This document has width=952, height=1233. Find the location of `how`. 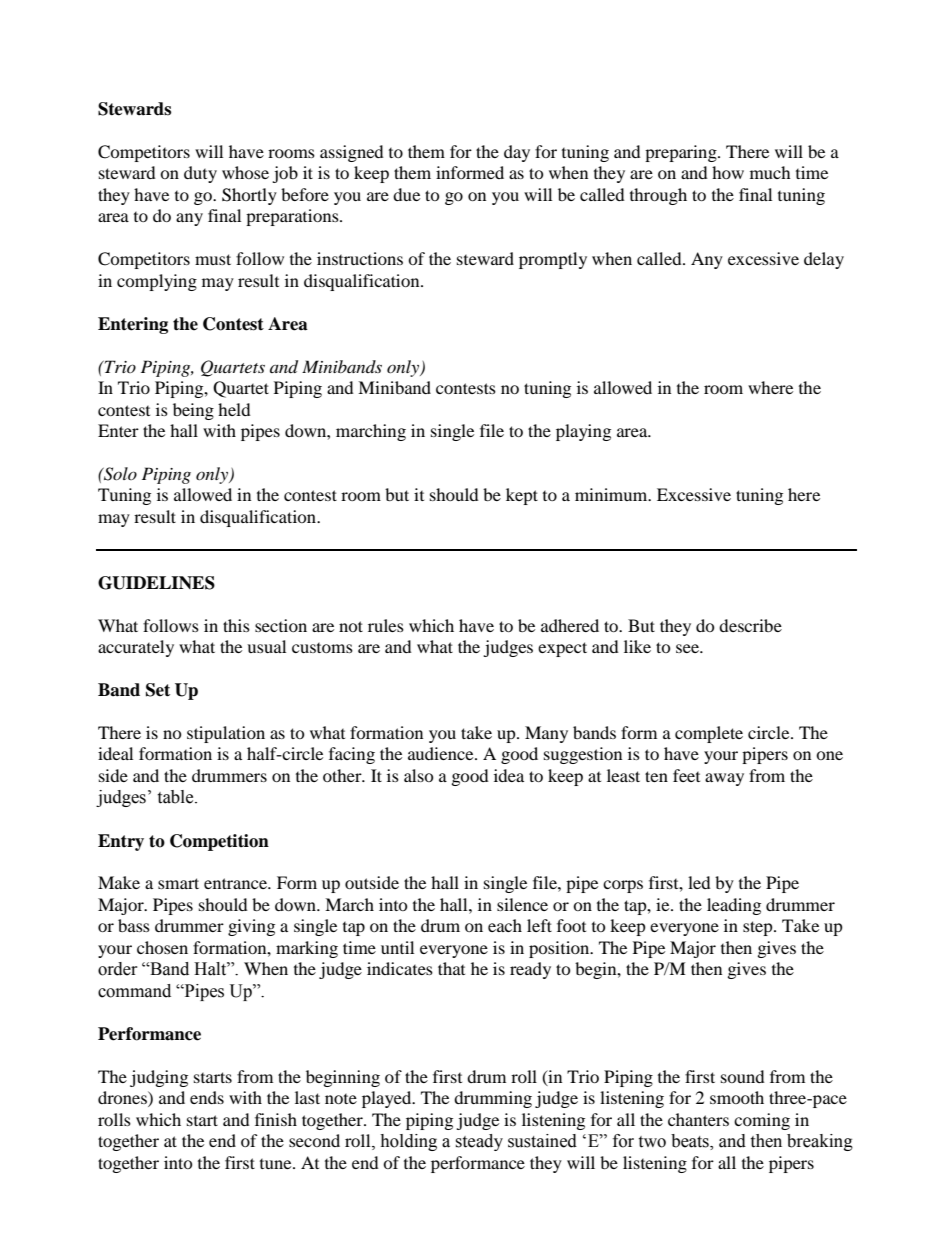

how is located at coordinates (728, 172).
